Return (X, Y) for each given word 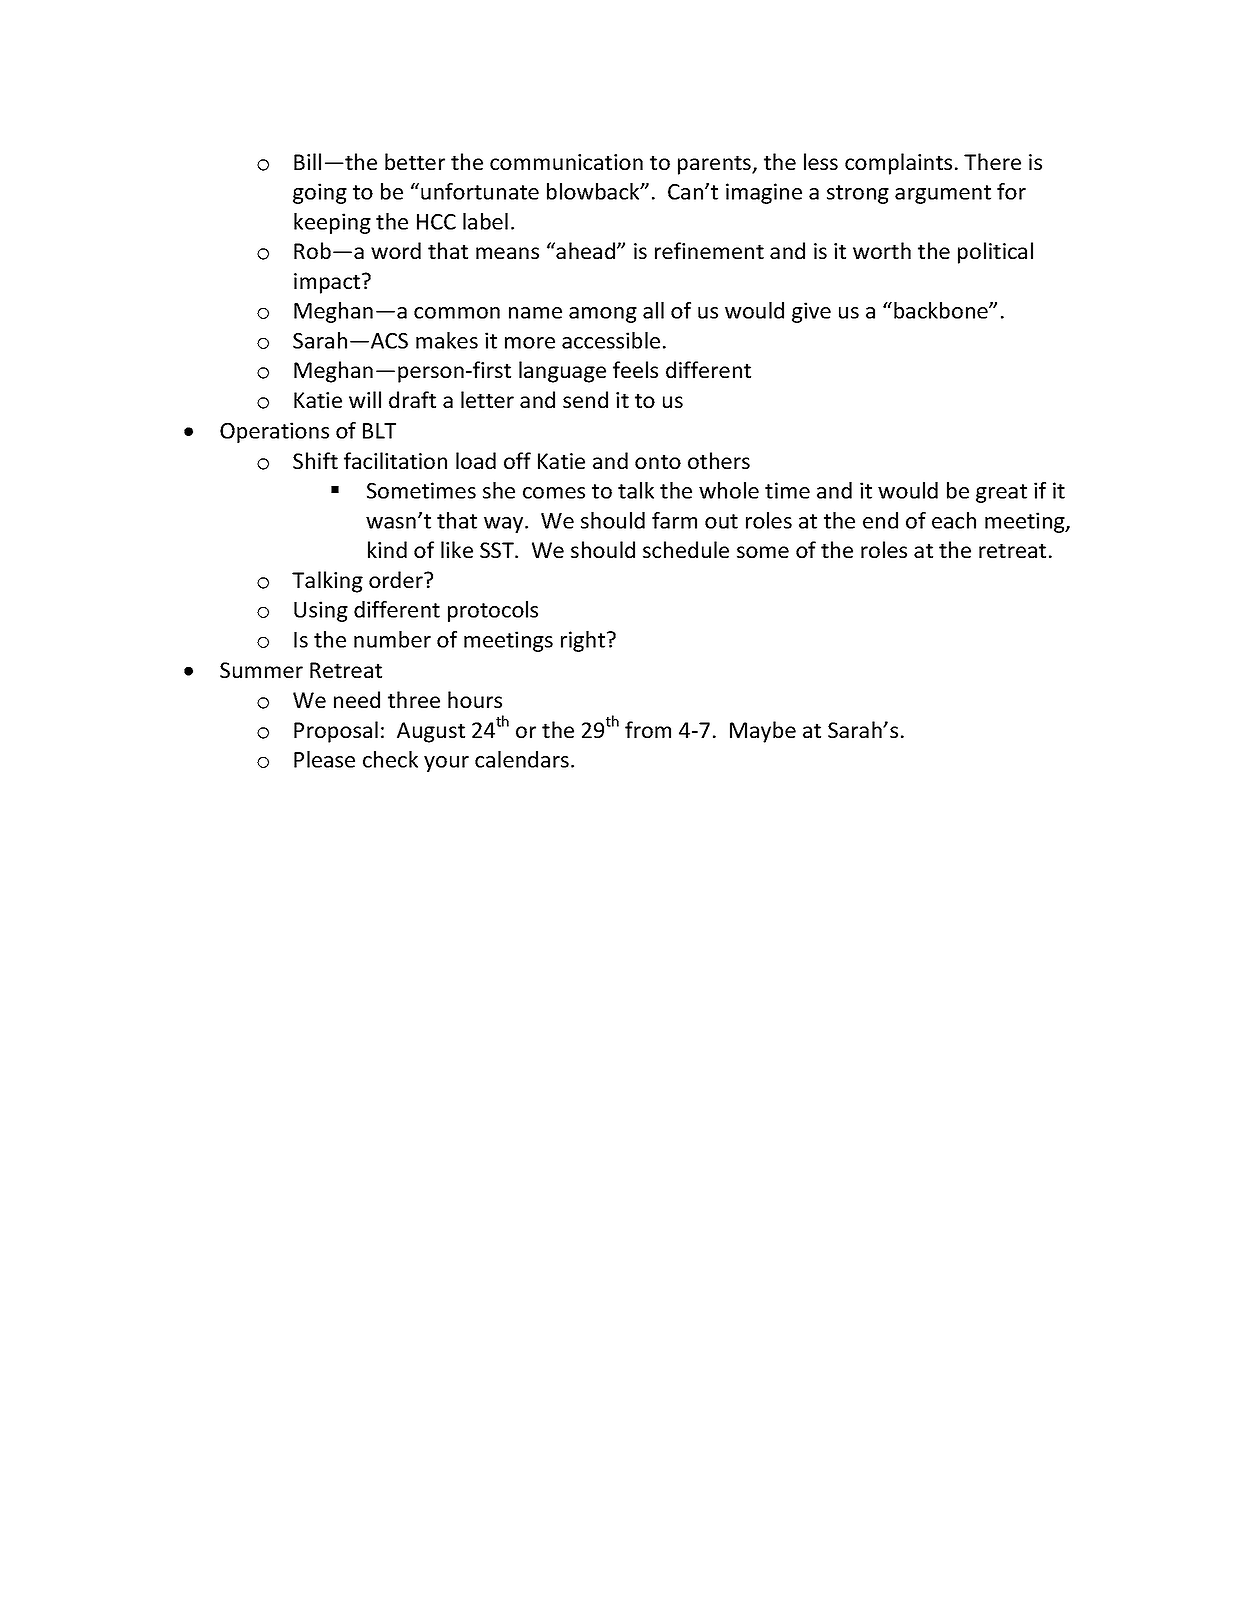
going (320, 193)
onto (658, 461)
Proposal (336, 732)
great (1001, 493)
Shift (315, 460)
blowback (594, 191)
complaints (898, 164)
